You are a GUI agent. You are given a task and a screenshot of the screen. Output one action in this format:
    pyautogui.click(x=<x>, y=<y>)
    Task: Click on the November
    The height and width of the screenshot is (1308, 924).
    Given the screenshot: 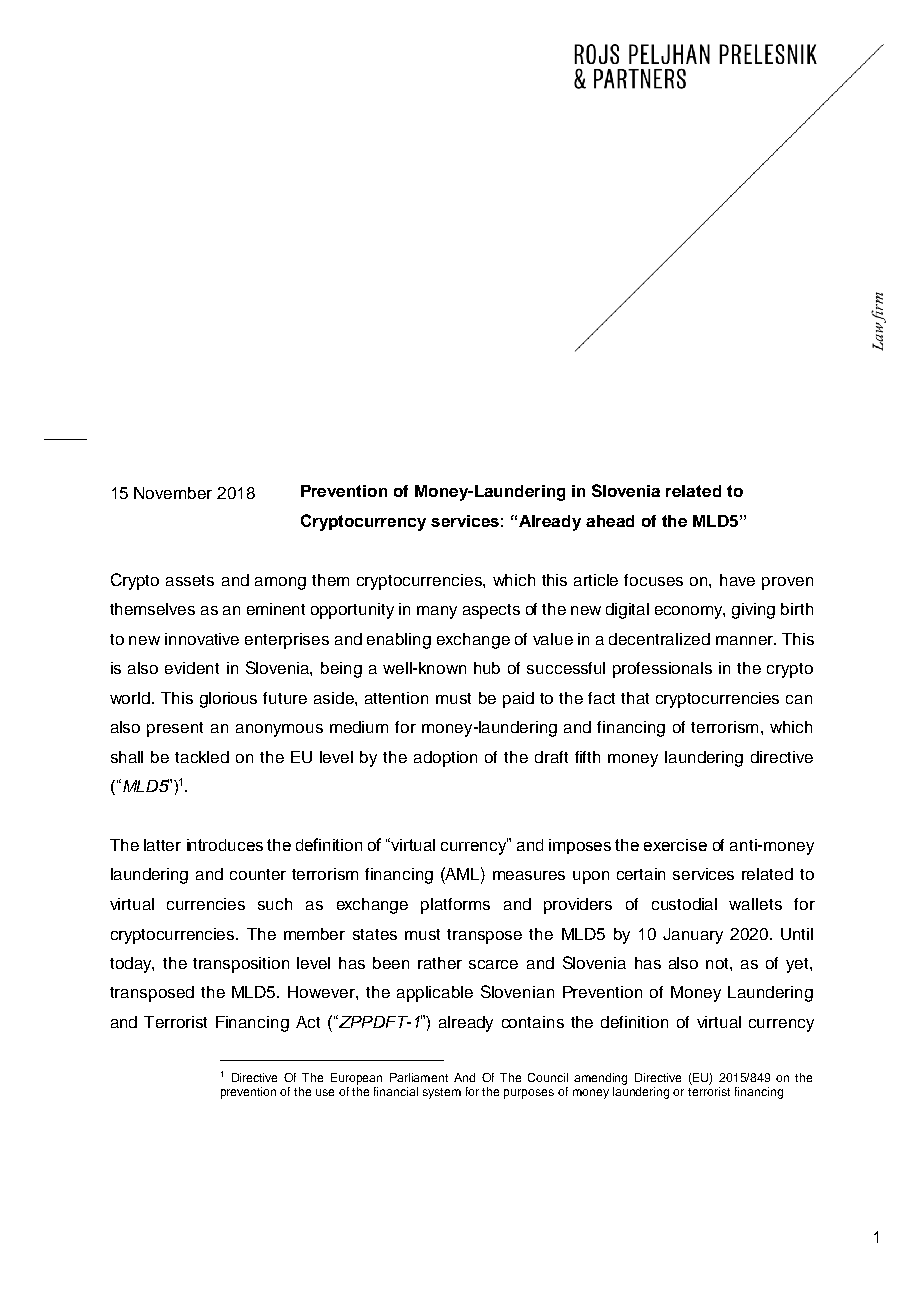 What is the action you would take?
    pyautogui.click(x=173, y=493)
